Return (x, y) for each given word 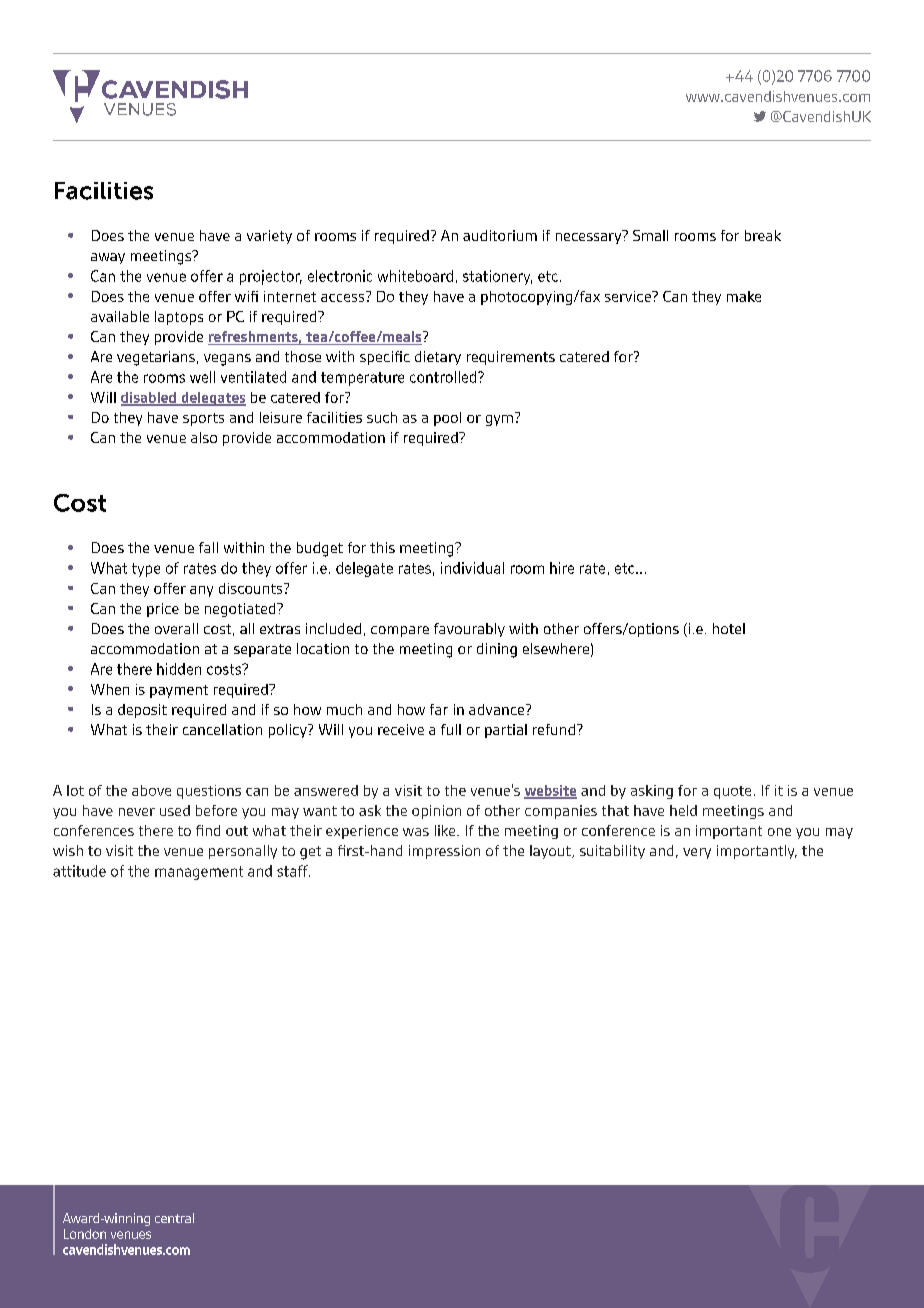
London (85, 1234)
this (382, 547)
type (146, 570)
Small (650, 235)
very (697, 853)
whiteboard (415, 276)
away (108, 258)
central (174, 1218)
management (199, 873)
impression (444, 852)
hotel (729, 628)
